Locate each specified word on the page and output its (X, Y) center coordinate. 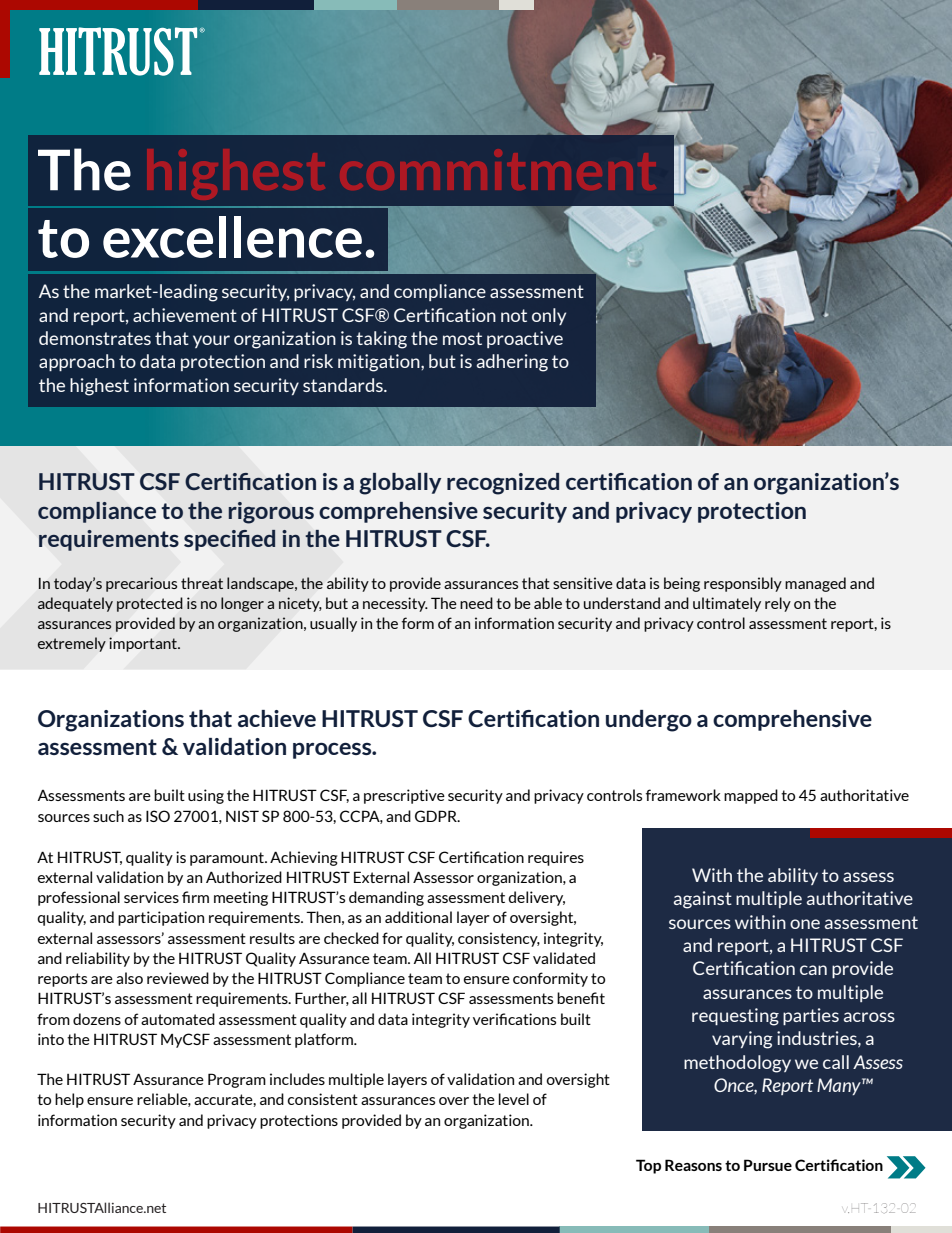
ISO (158, 816)
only (549, 316)
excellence (232, 237)
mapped (751, 796)
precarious (141, 584)
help (69, 1100)
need (476, 603)
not (514, 315)
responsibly (743, 584)
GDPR (437, 816)
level (514, 1099)
